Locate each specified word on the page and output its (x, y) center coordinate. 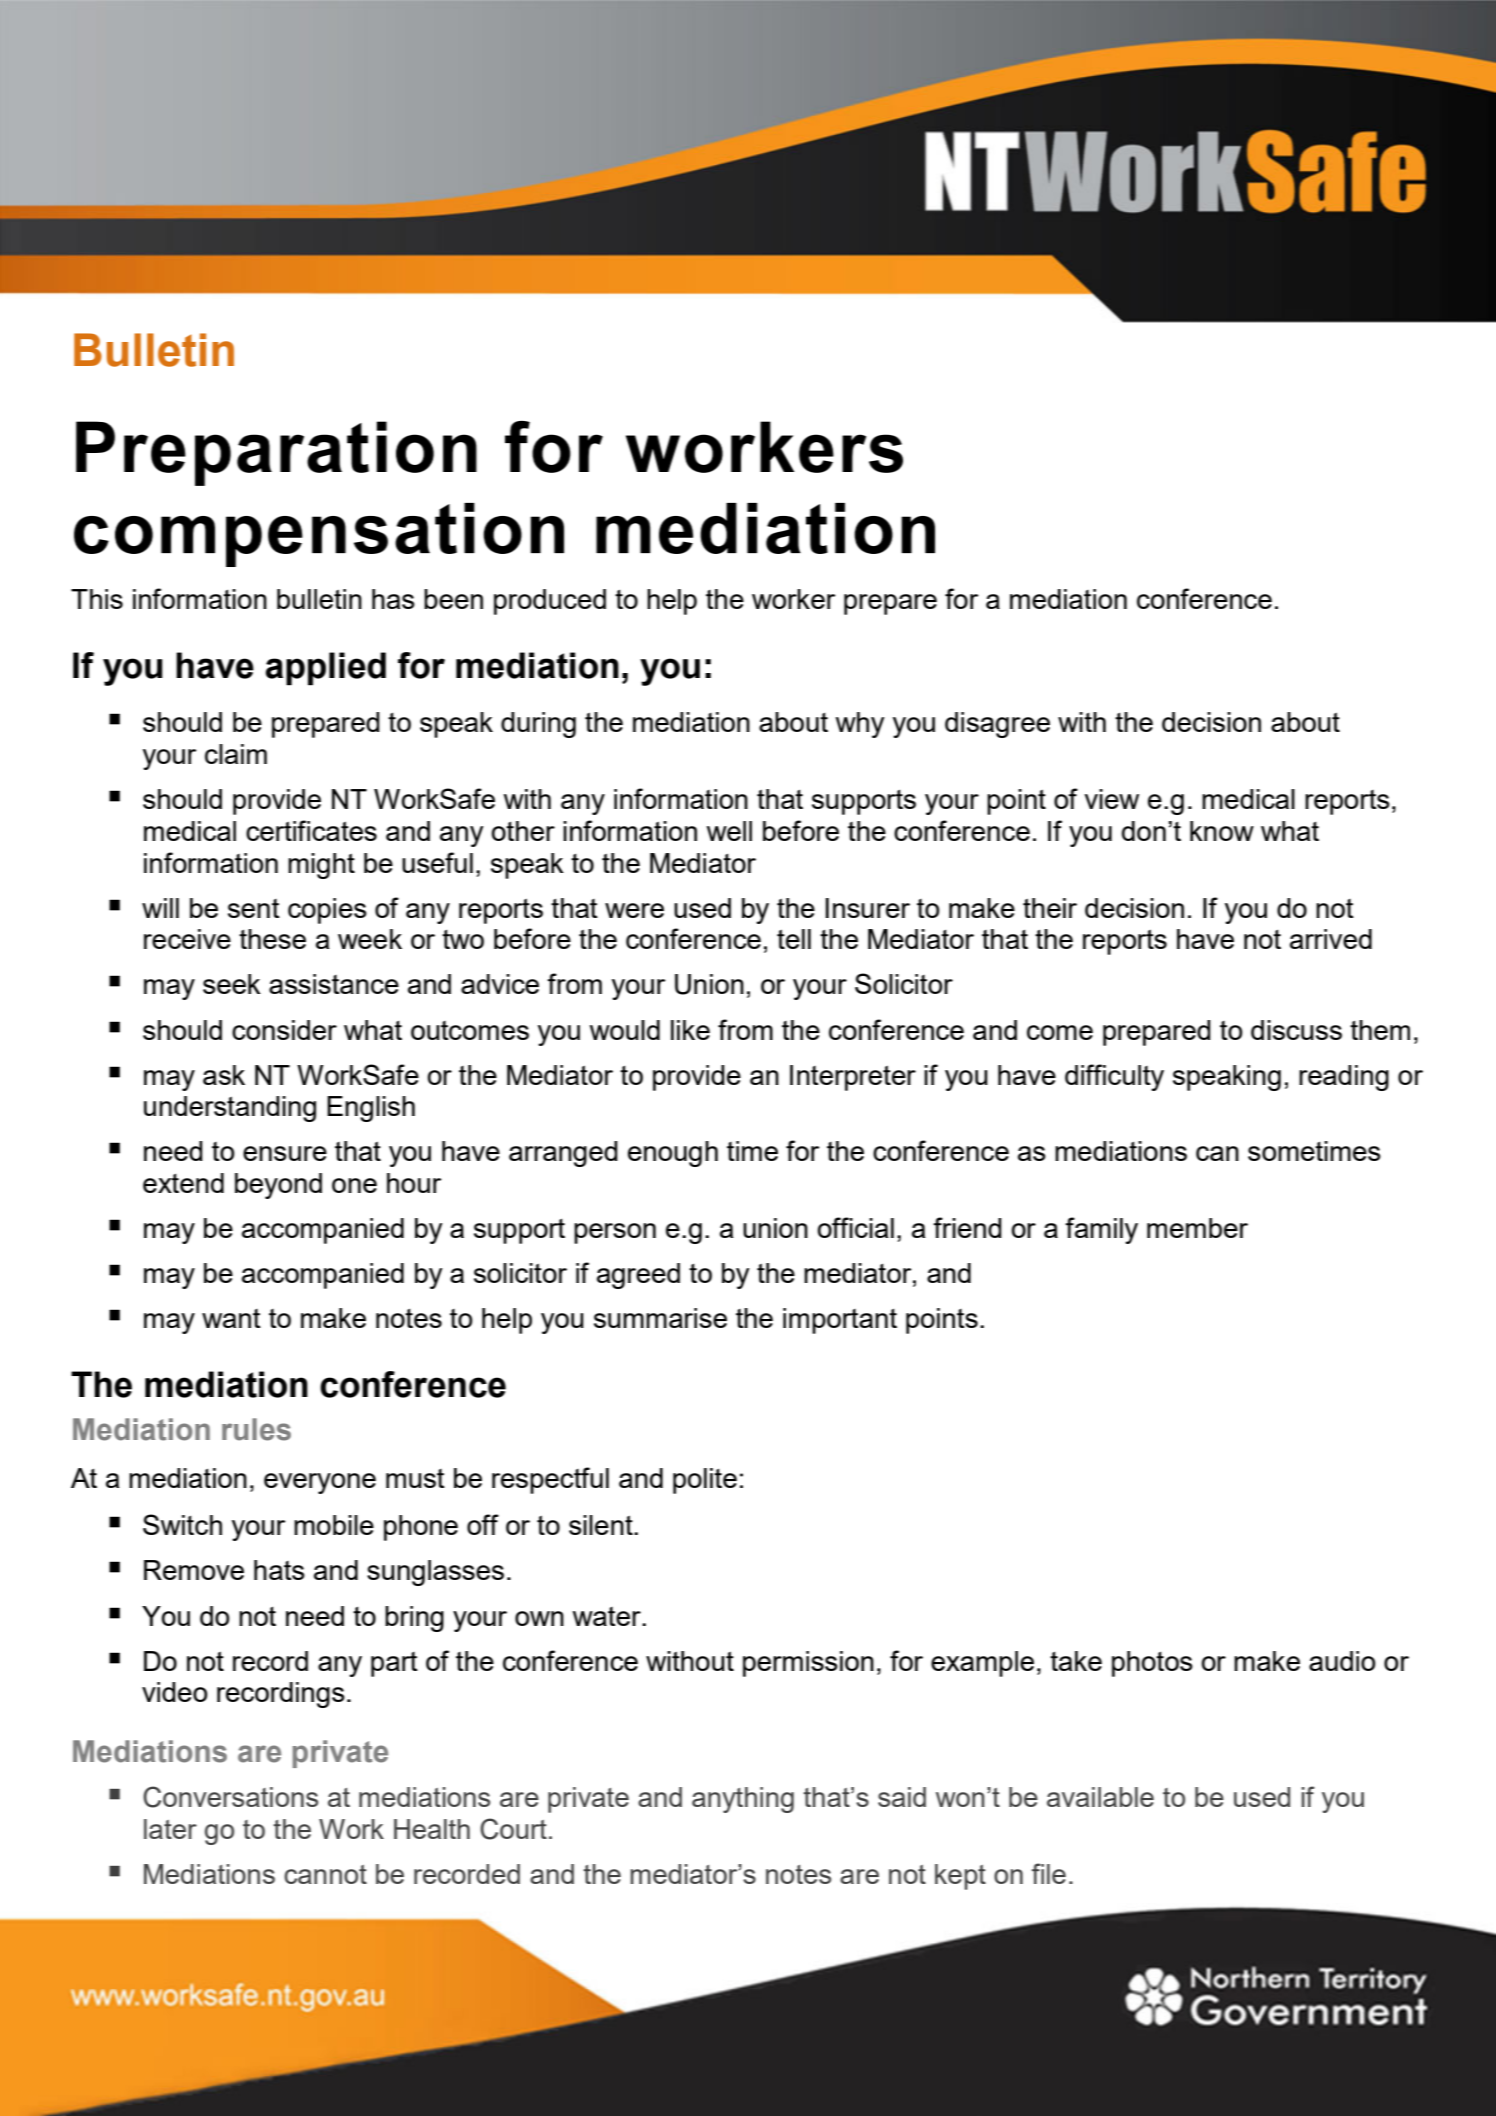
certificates (311, 830)
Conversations (230, 1797)
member (1197, 1228)
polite (705, 1481)
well (729, 831)
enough (673, 1154)
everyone (320, 1483)
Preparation (276, 453)
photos (1152, 1664)
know (1222, 831)
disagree (997, 725)
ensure (285, 1153)
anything (743, 1800)
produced (550, 602)
